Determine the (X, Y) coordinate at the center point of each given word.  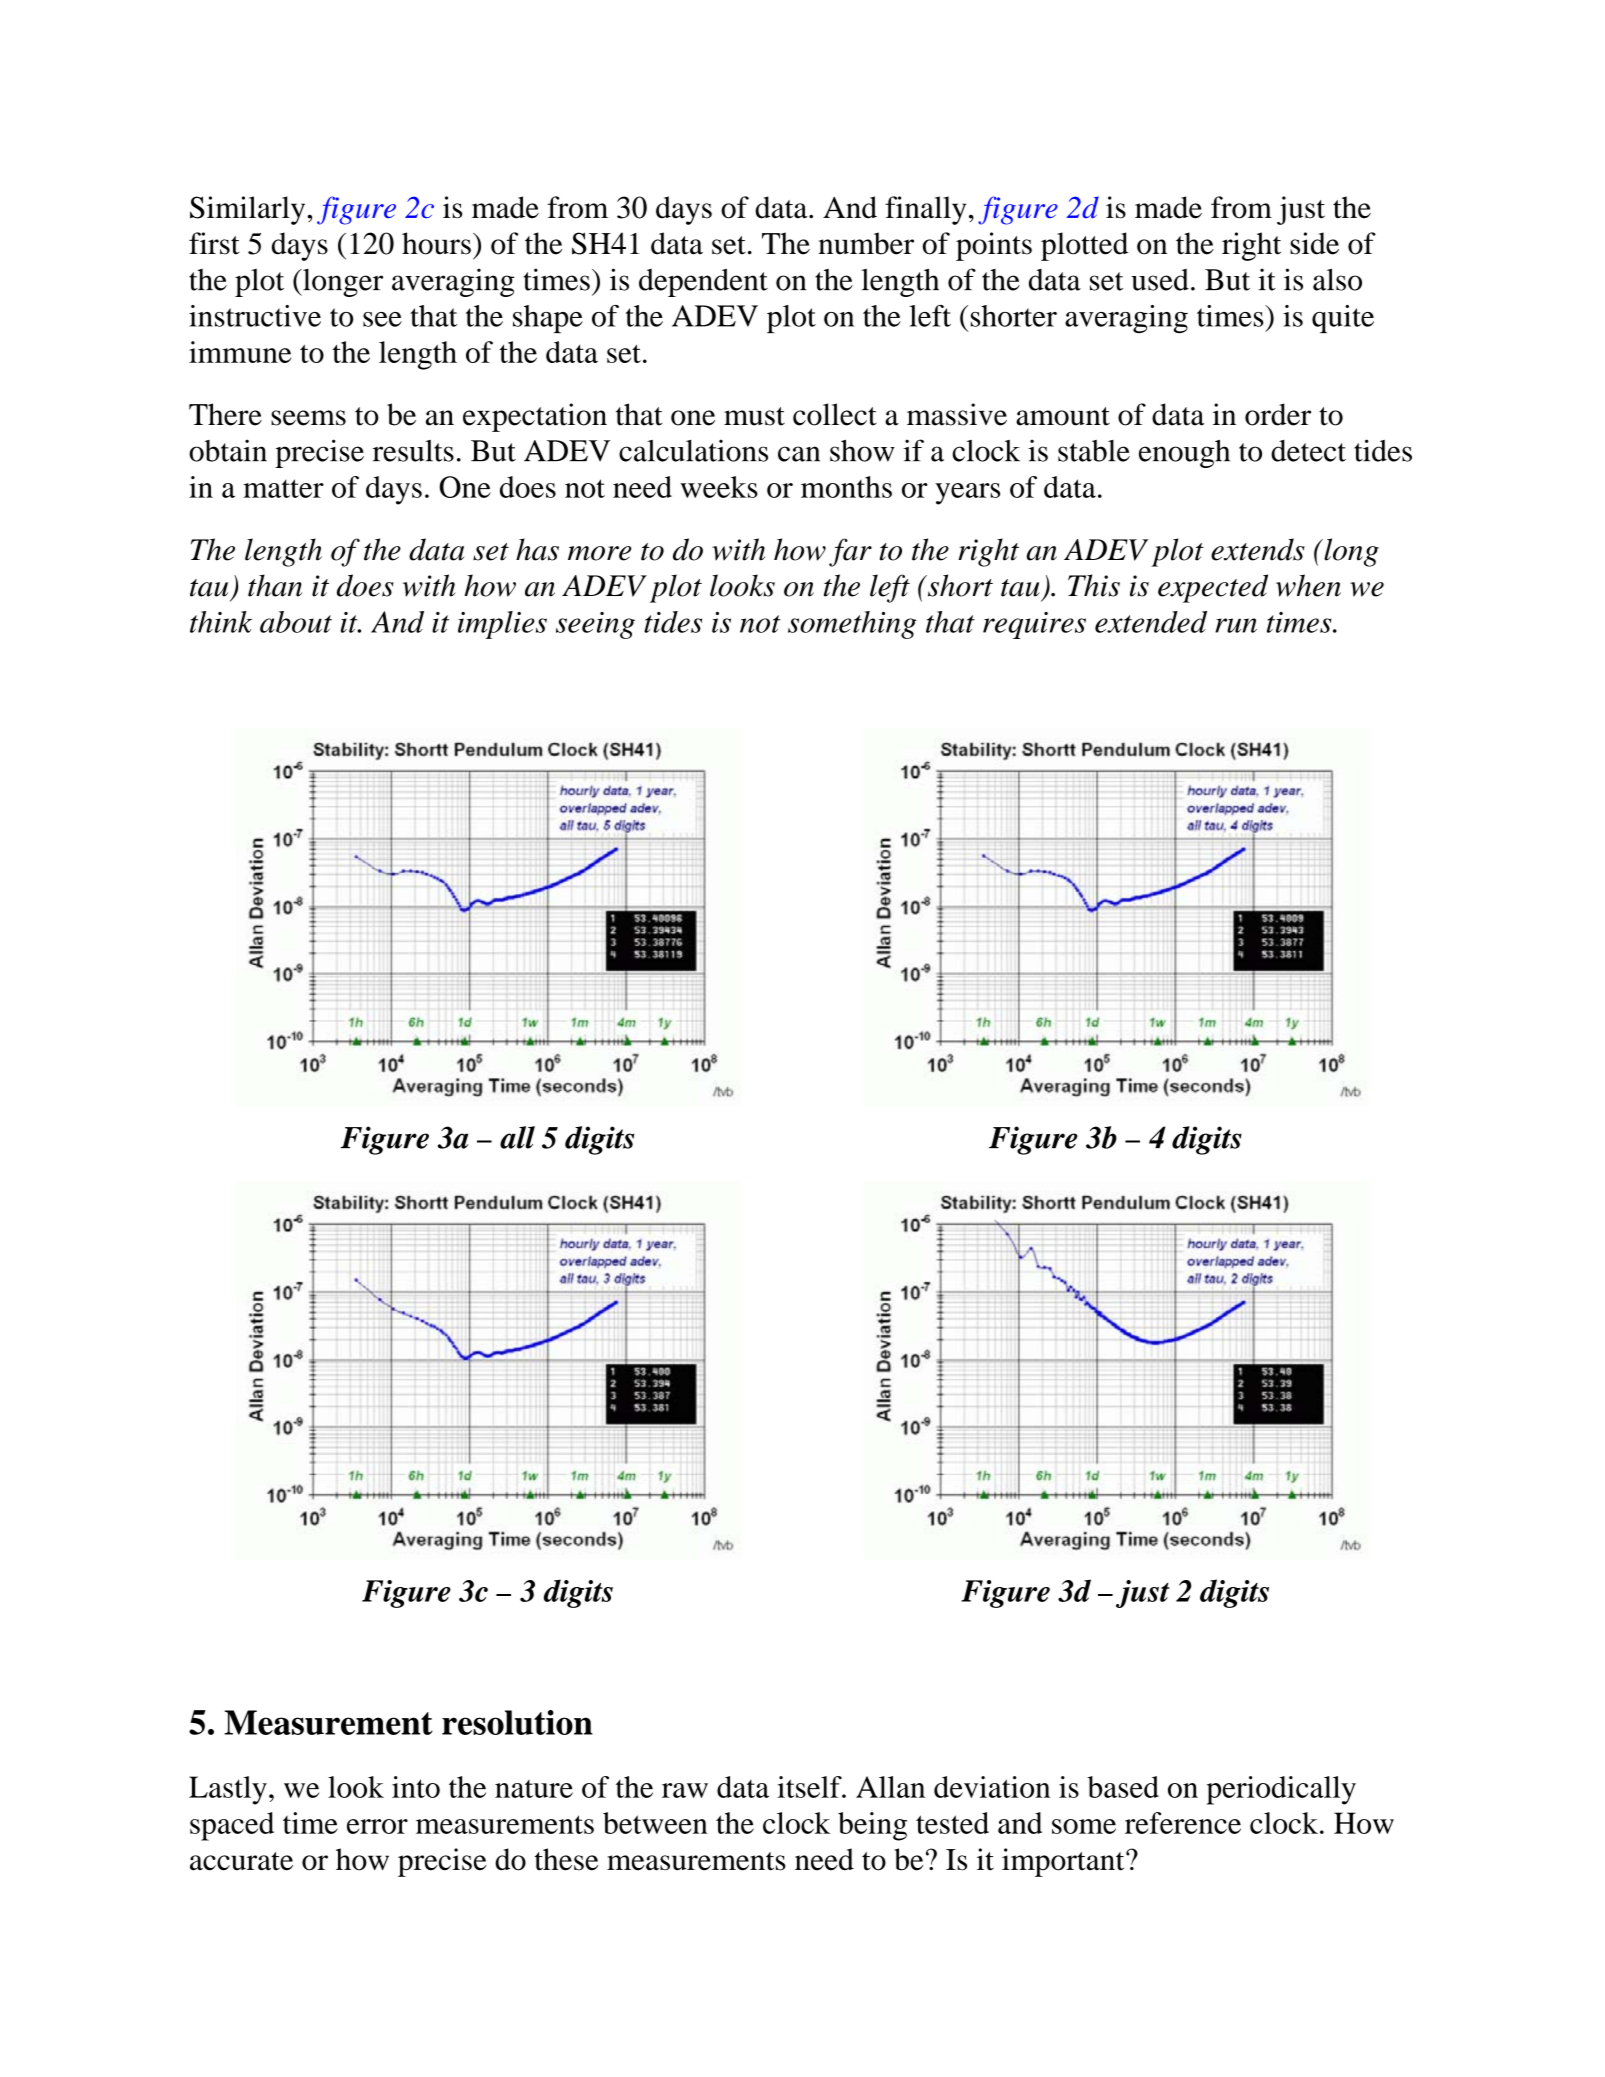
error (377, 1826)
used (1160, 280)
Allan (890, 1787)
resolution (517, 1722)
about (296, 622)
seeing (595, 625)
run (1236, 625)
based (1123, 1787)
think (221, 622)
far (850, 552)
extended (1151, 622)
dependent (703, 282)
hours (436, 243)
